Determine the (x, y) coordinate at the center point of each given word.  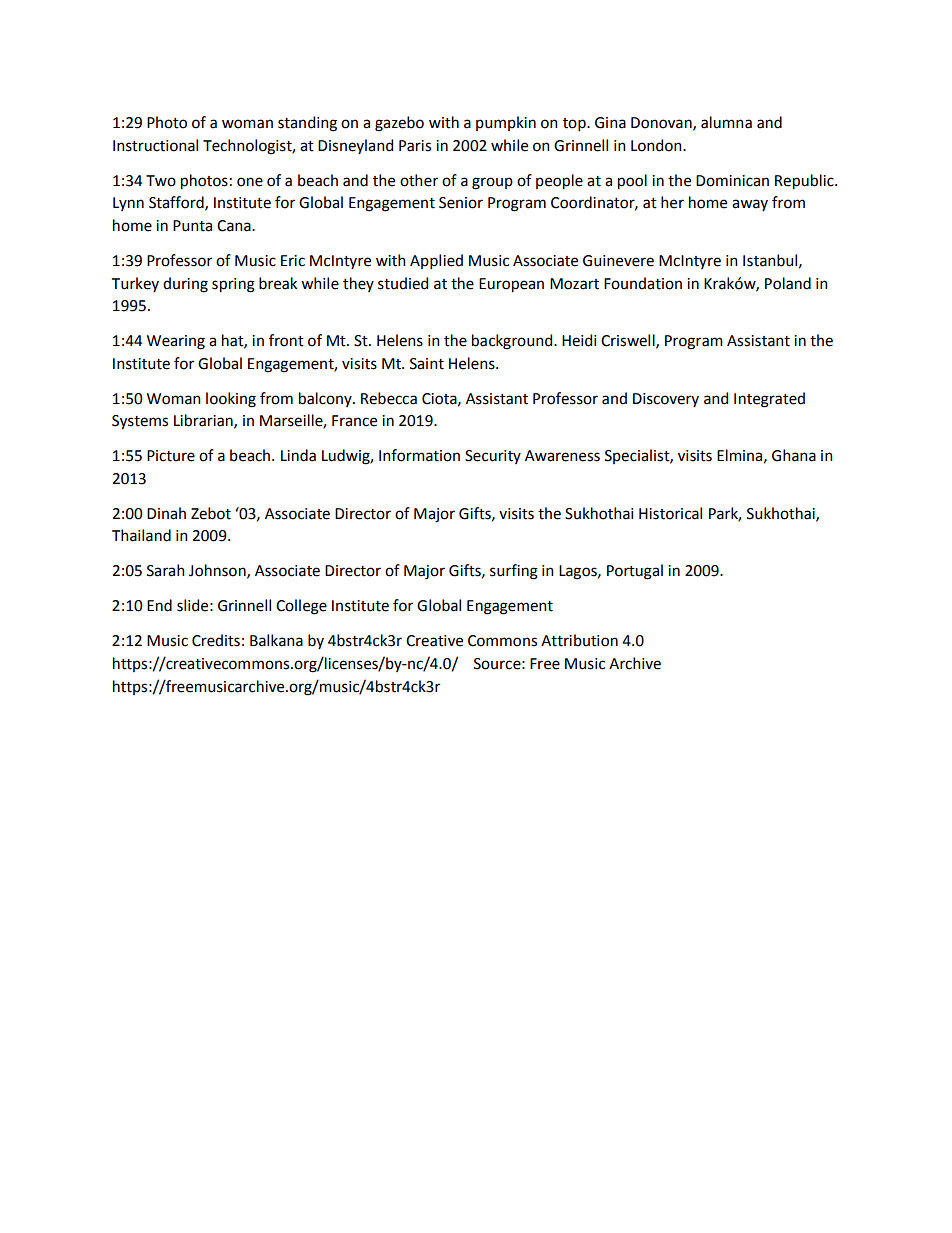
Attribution (579, 640)
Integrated (769, 400)
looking (231, 400)
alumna (726, 122)
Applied (436, 261)
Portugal (635, 572)
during (185, 285)
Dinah (166, 513)
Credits (216, 640)
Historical (670, 513)
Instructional (155, 145)
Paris (415, 146)
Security (493, 457)
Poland (788, 283)
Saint (427, 364)
